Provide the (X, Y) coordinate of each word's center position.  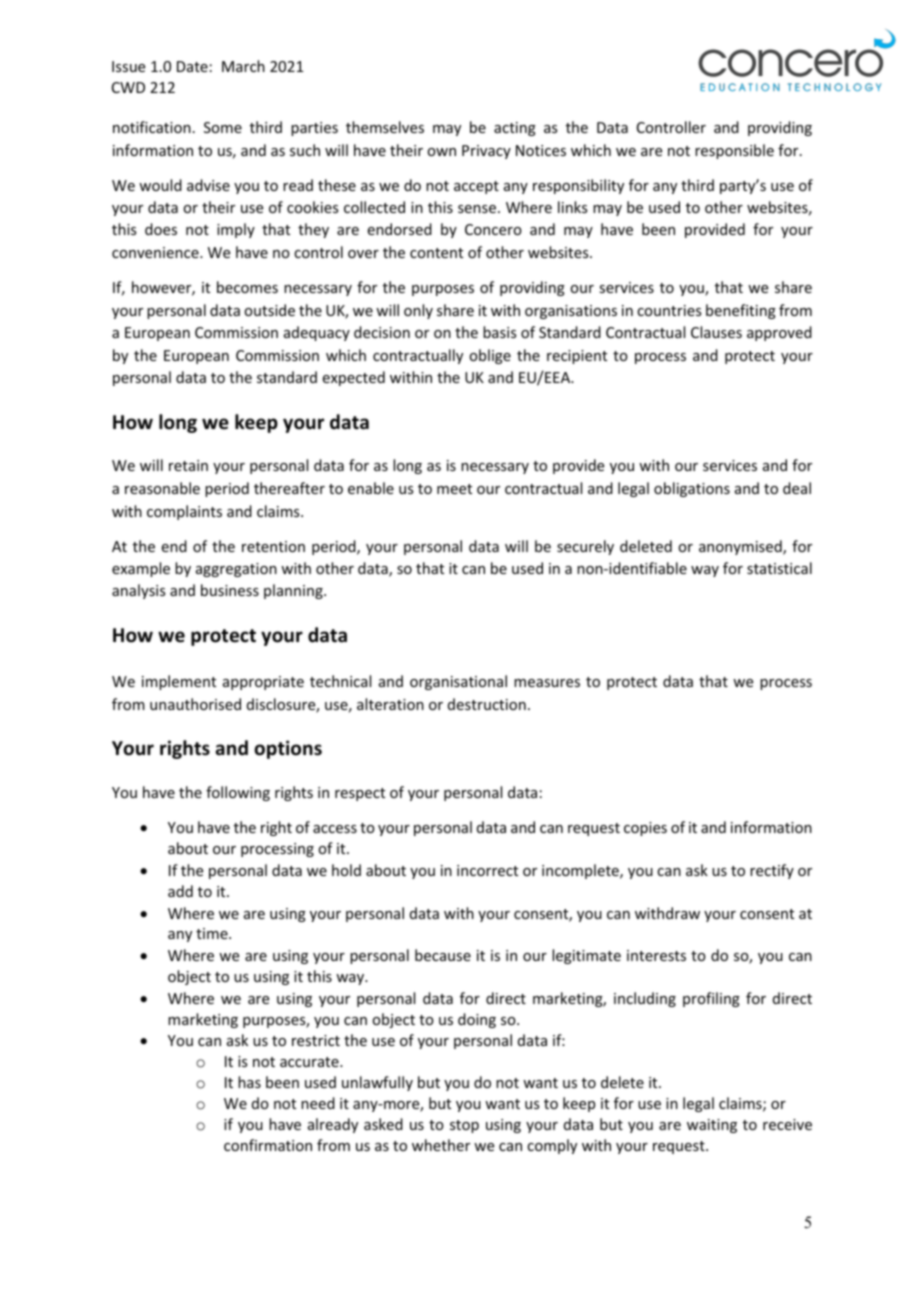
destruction (487, 704)
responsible (734, 151)
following (238, 793)
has (249, 1082)
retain (188, 465)
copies (645, 829)
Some (223, 127)
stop (464, 1126)
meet (454, 489)
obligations (692, 489)
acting (515, 129)
